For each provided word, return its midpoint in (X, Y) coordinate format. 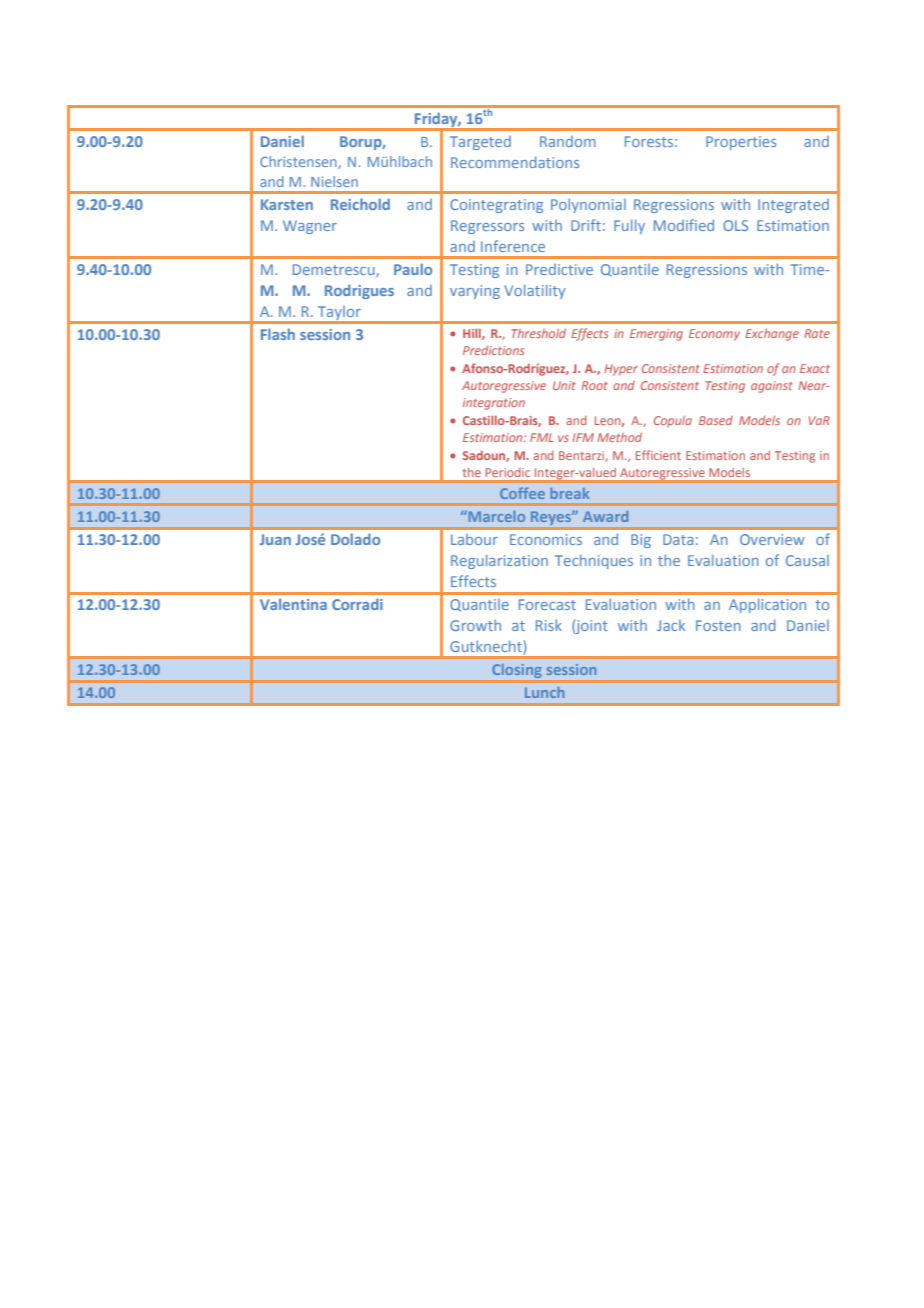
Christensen (299, 162)
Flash (278, 334)
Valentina (293, 604)
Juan (275, 539)
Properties (741, 143)
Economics (546, 539)
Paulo (413, 269)
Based (716, 420)
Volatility (534, 291)
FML (541, 437)
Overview (772, 539)
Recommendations (515, 162)
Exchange (772, 335)
